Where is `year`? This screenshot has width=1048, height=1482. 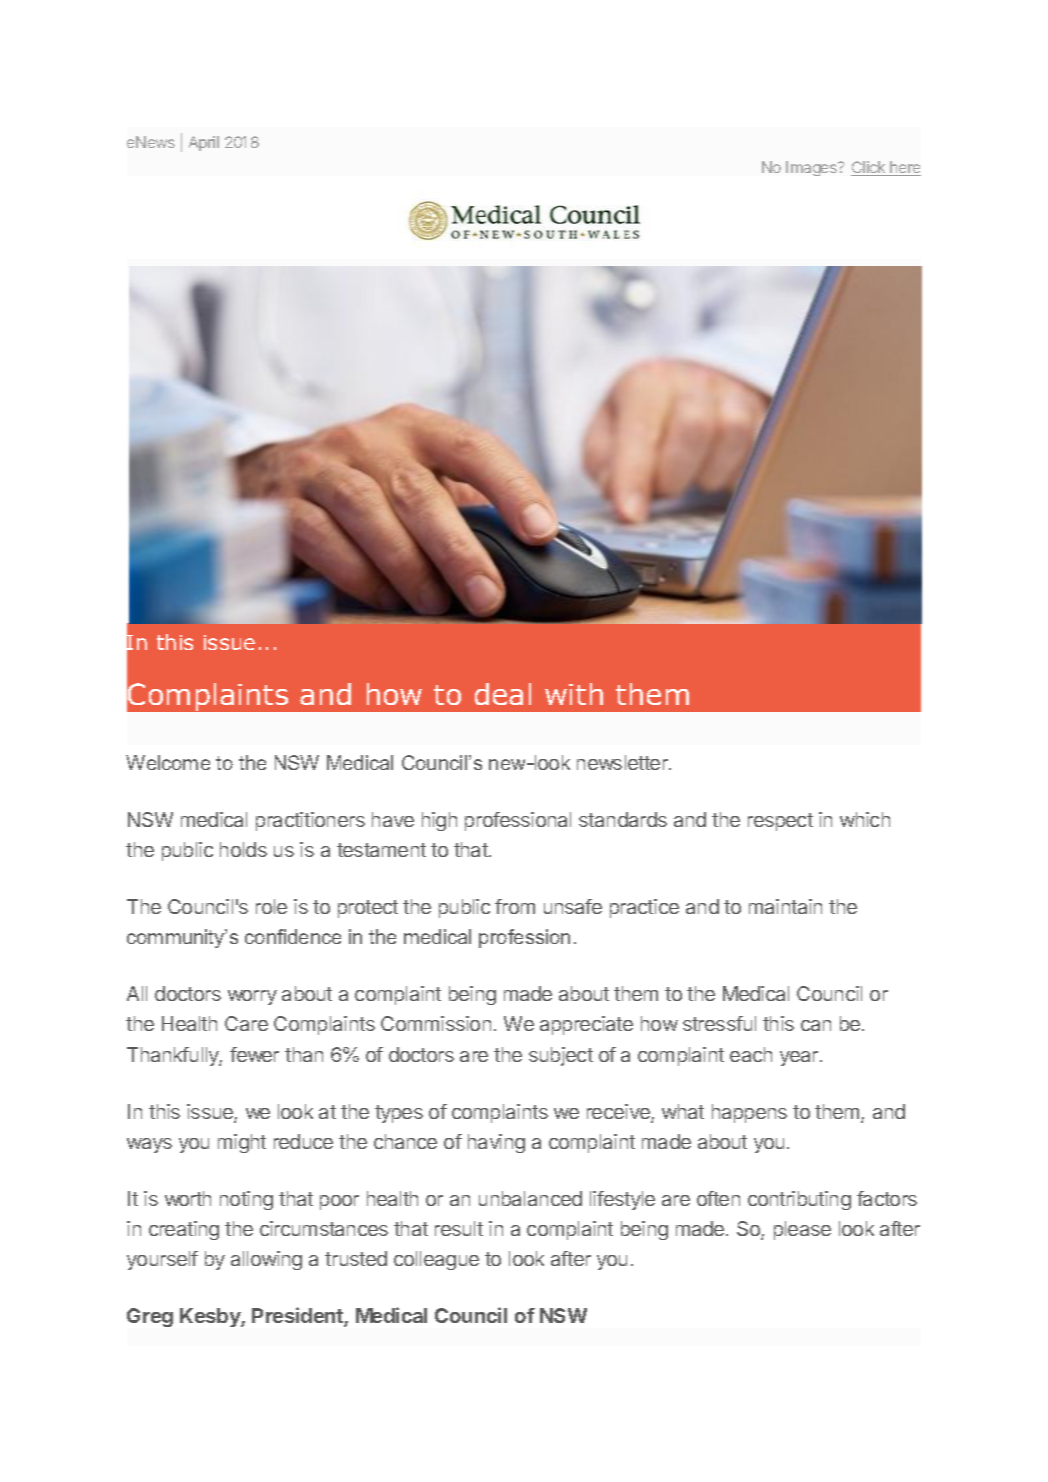 year is located at coordinates (800, 1058).
